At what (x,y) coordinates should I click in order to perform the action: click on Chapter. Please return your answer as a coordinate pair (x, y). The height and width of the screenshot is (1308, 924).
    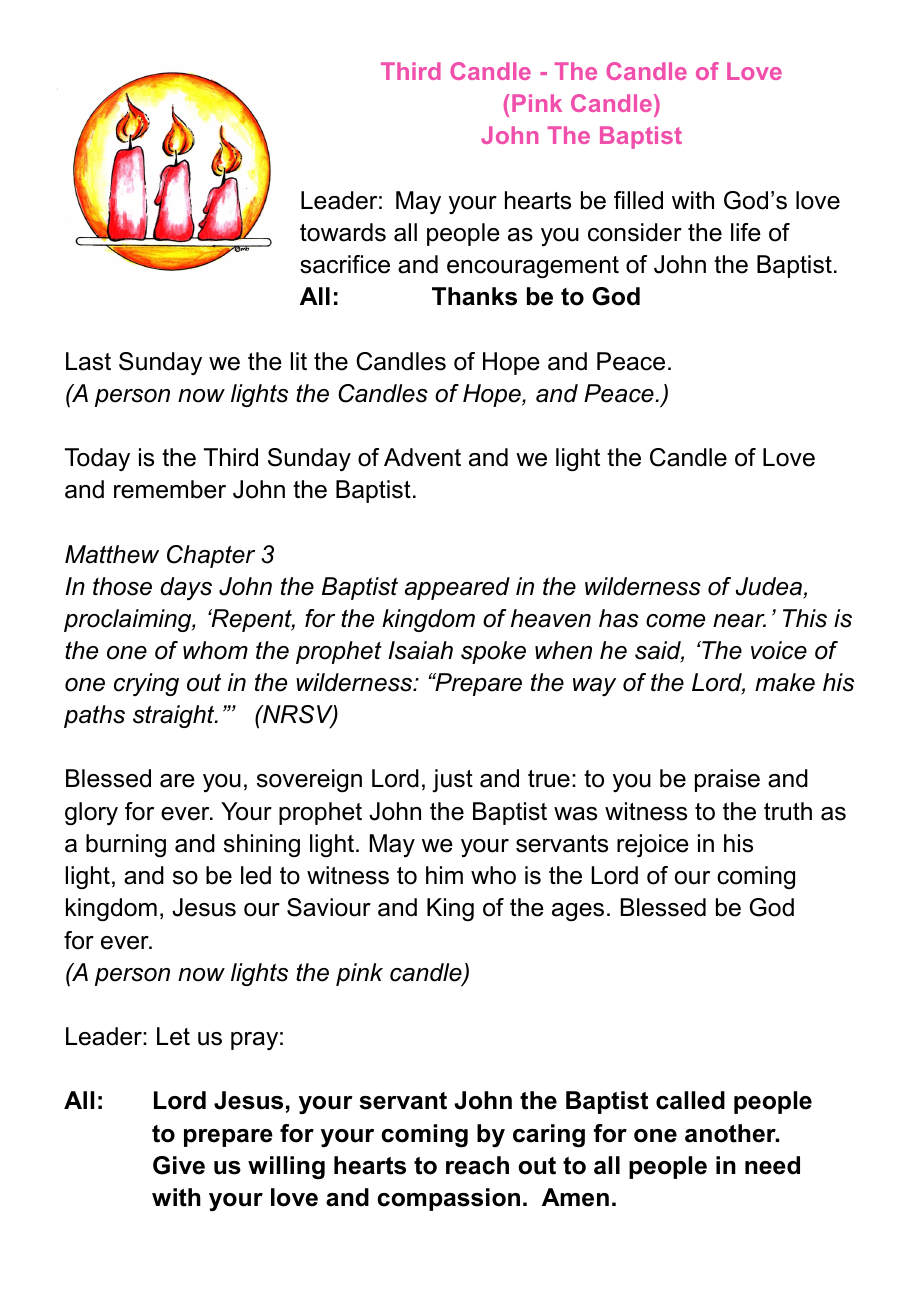
    Looking at the image, I should click on (211, 556).
